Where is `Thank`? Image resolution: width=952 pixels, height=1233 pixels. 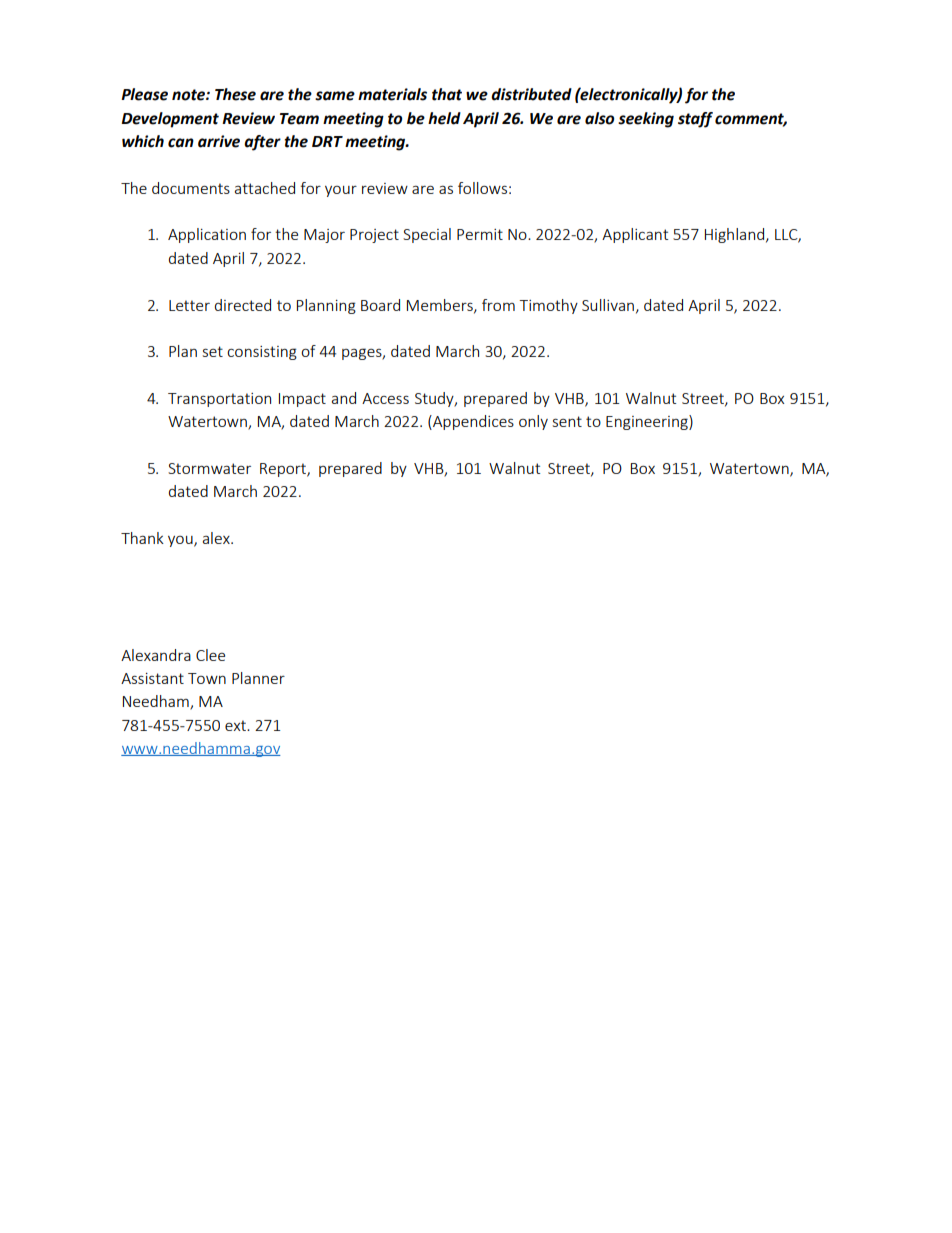
Thank is located at coordinates (142, 538).
